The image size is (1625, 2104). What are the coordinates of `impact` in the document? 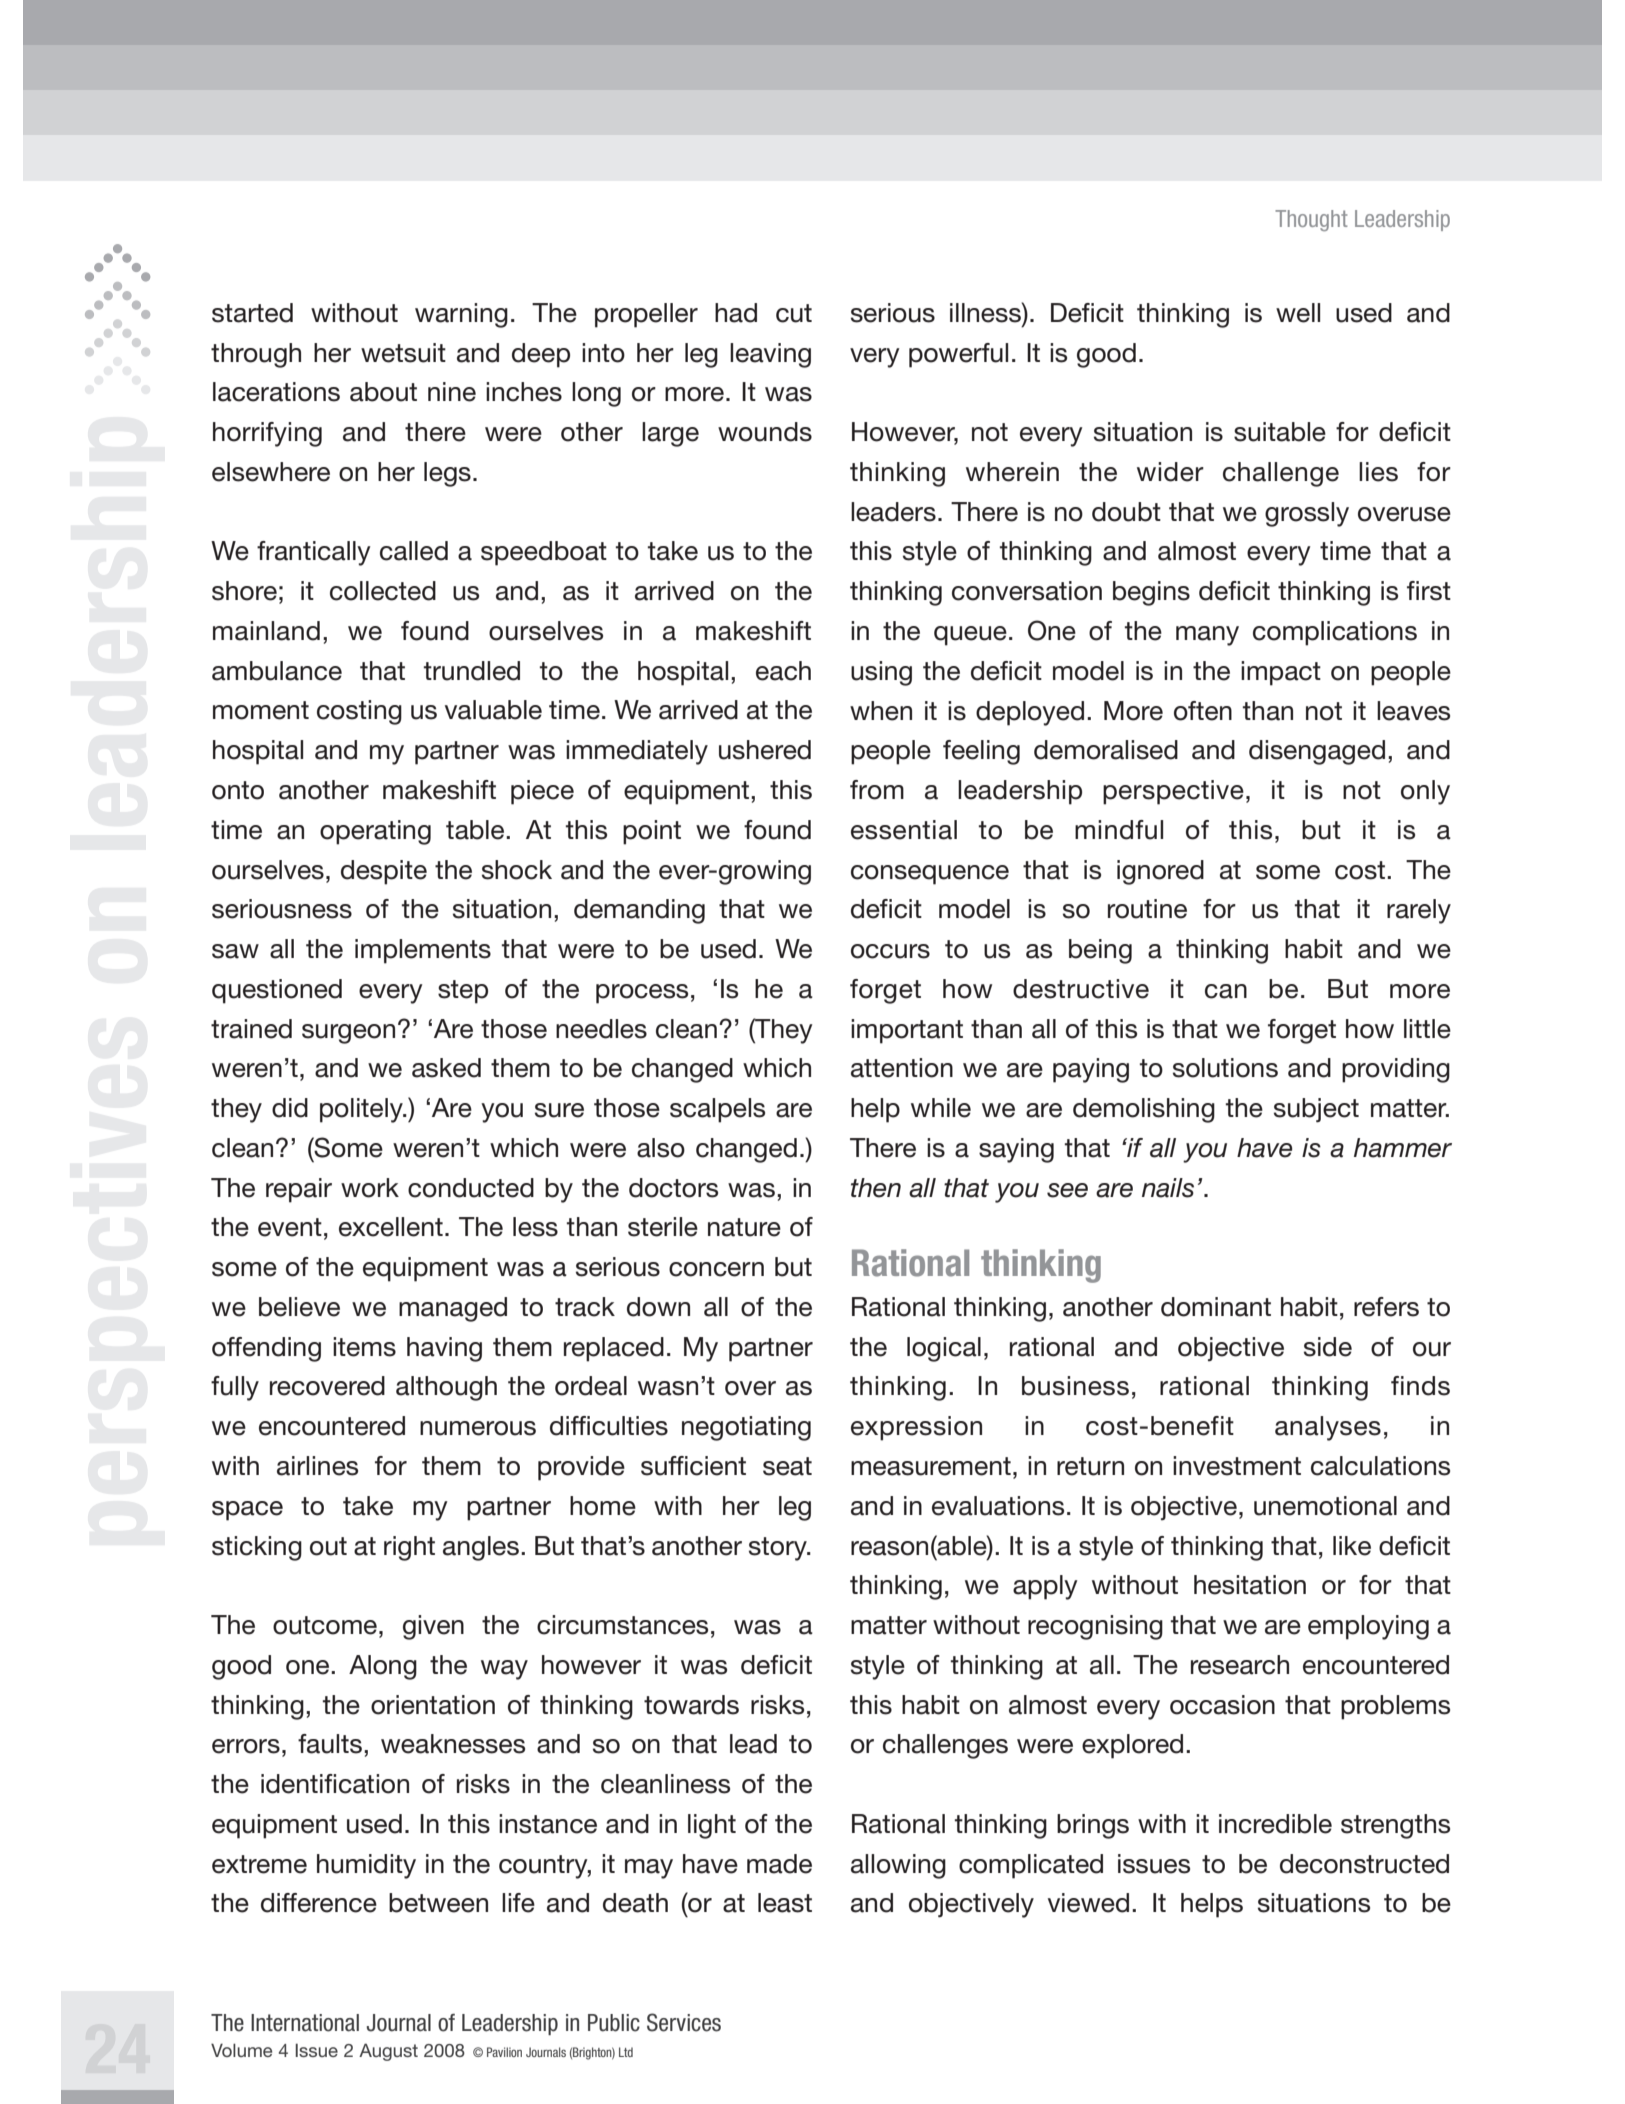 It's located at (1281, 673).
